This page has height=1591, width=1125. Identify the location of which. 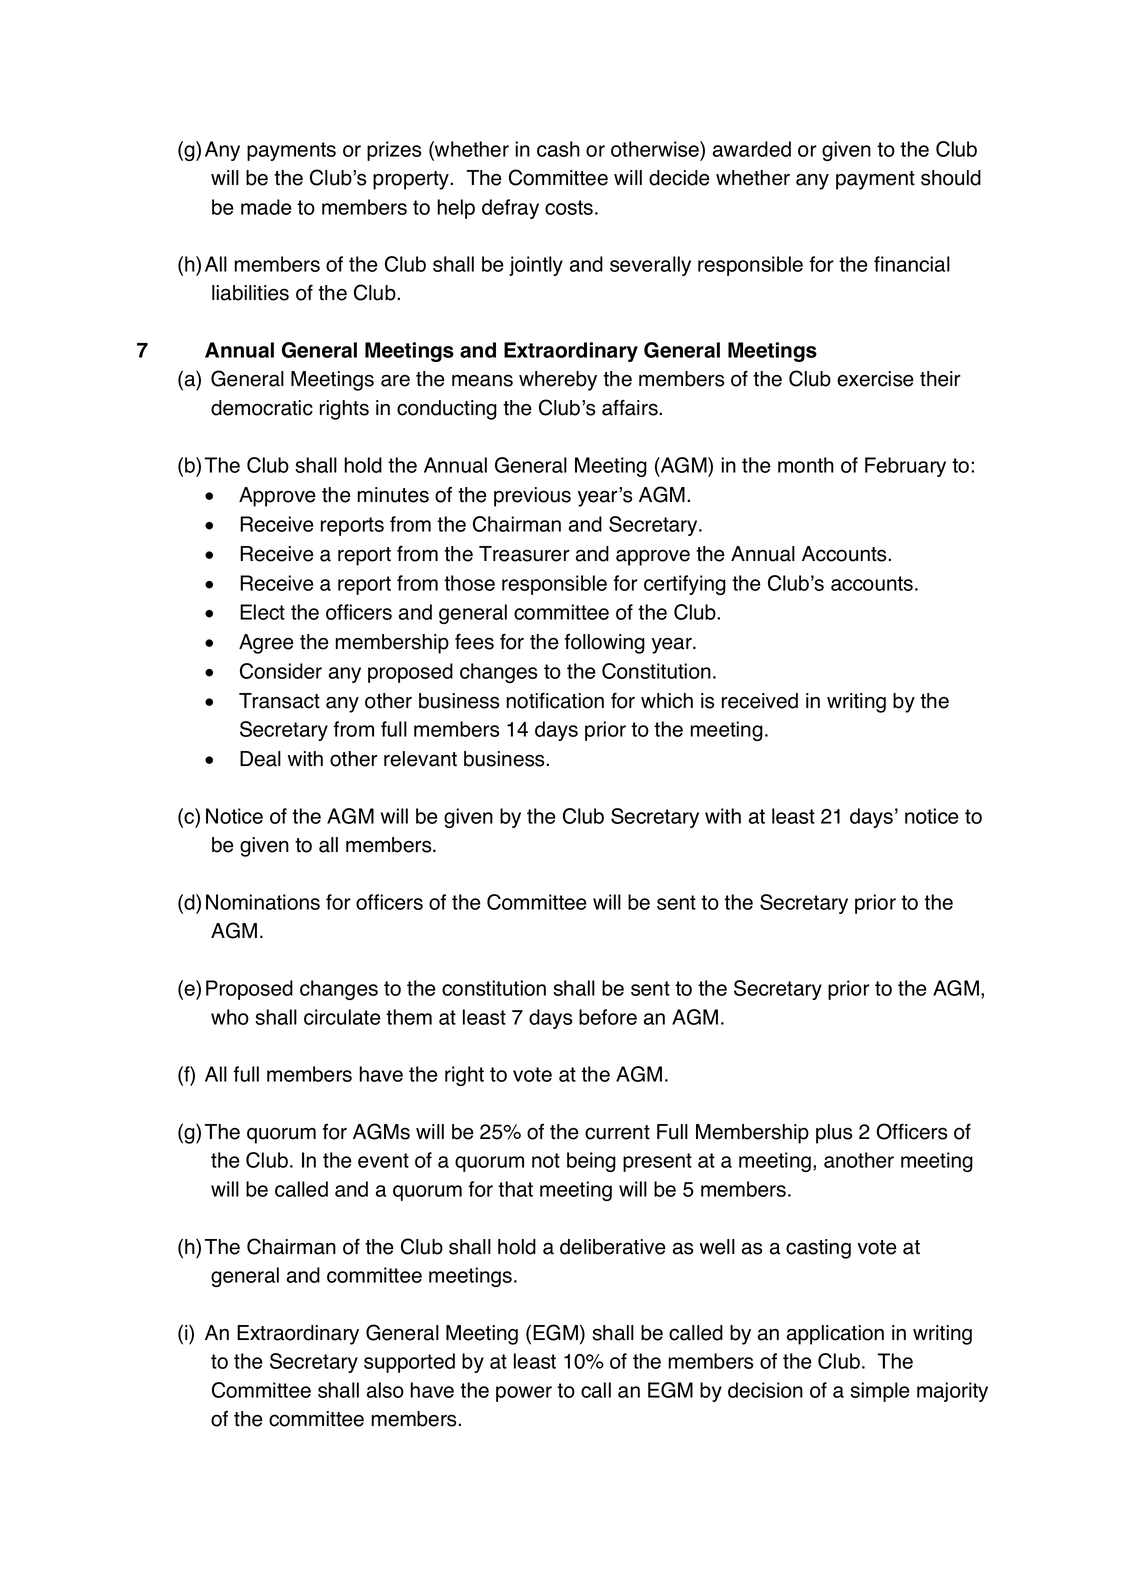
(667, 701).
